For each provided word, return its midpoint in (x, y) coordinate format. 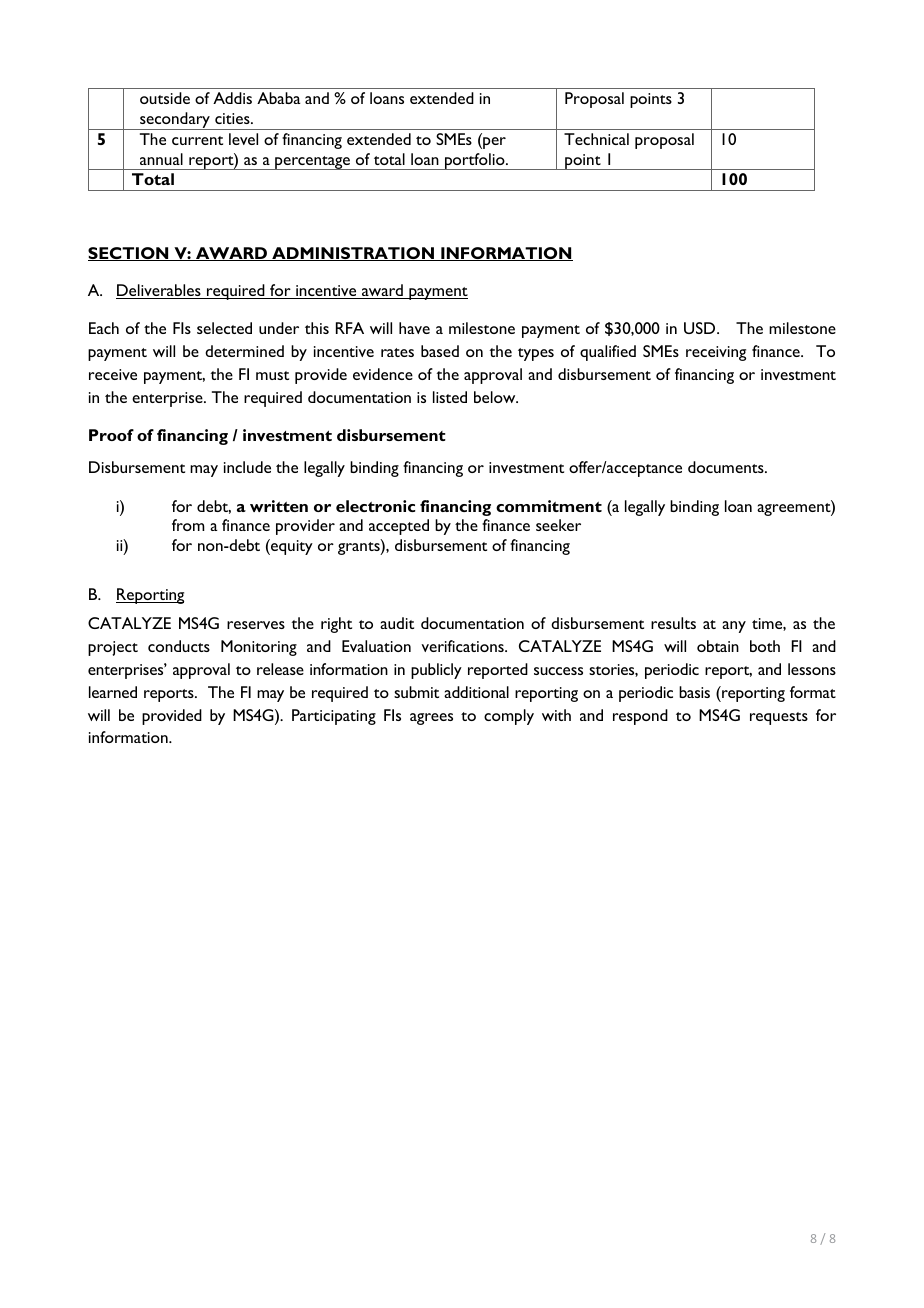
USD (701, 328)
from (188, 525)
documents (727, 467)
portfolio (475, 161)
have (414, 328)
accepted (399, 527)
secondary (175, 121)
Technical (596, 139)
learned (113, 692)
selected (224, 328)
